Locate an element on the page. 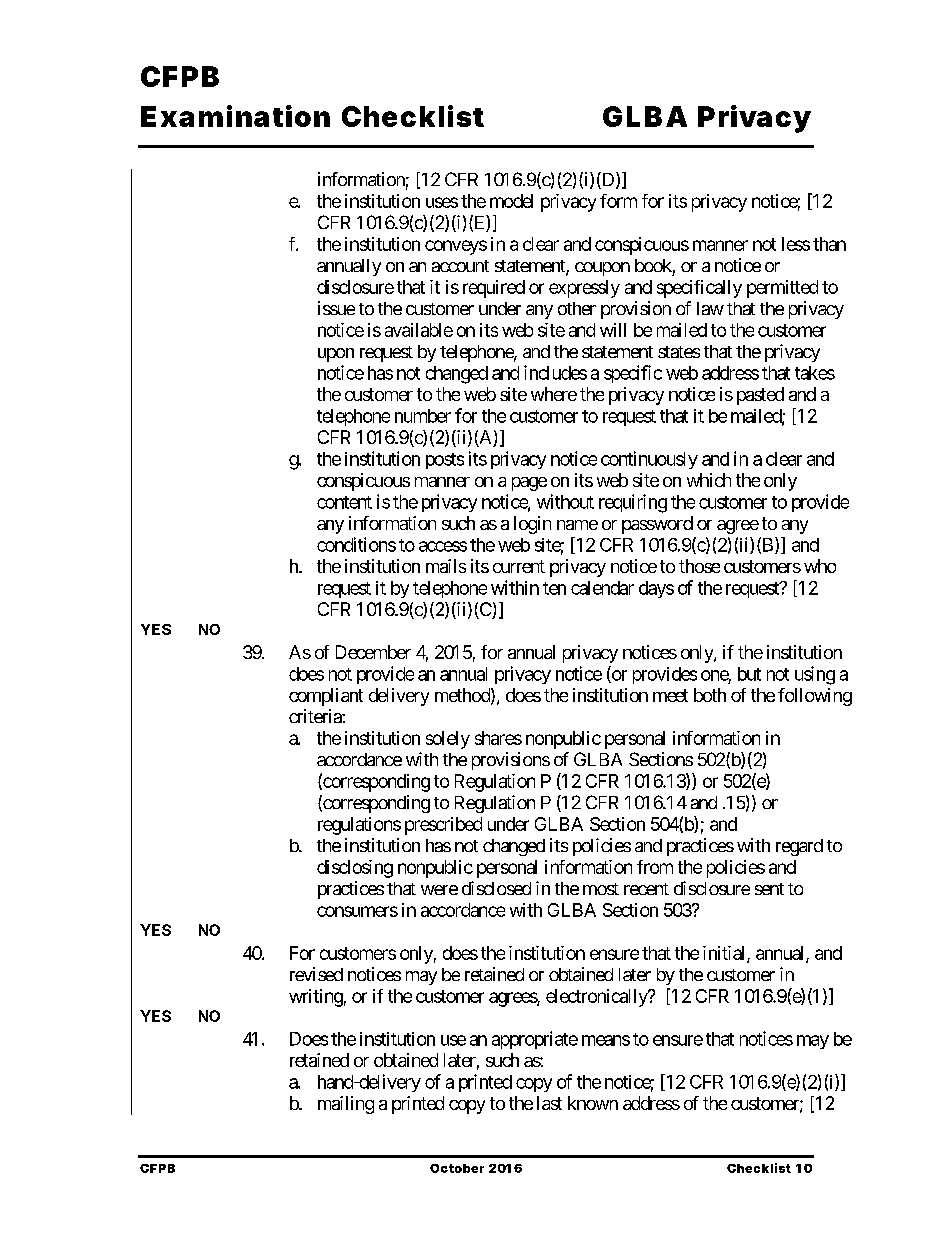  than is located at coordinates (829, 244).
